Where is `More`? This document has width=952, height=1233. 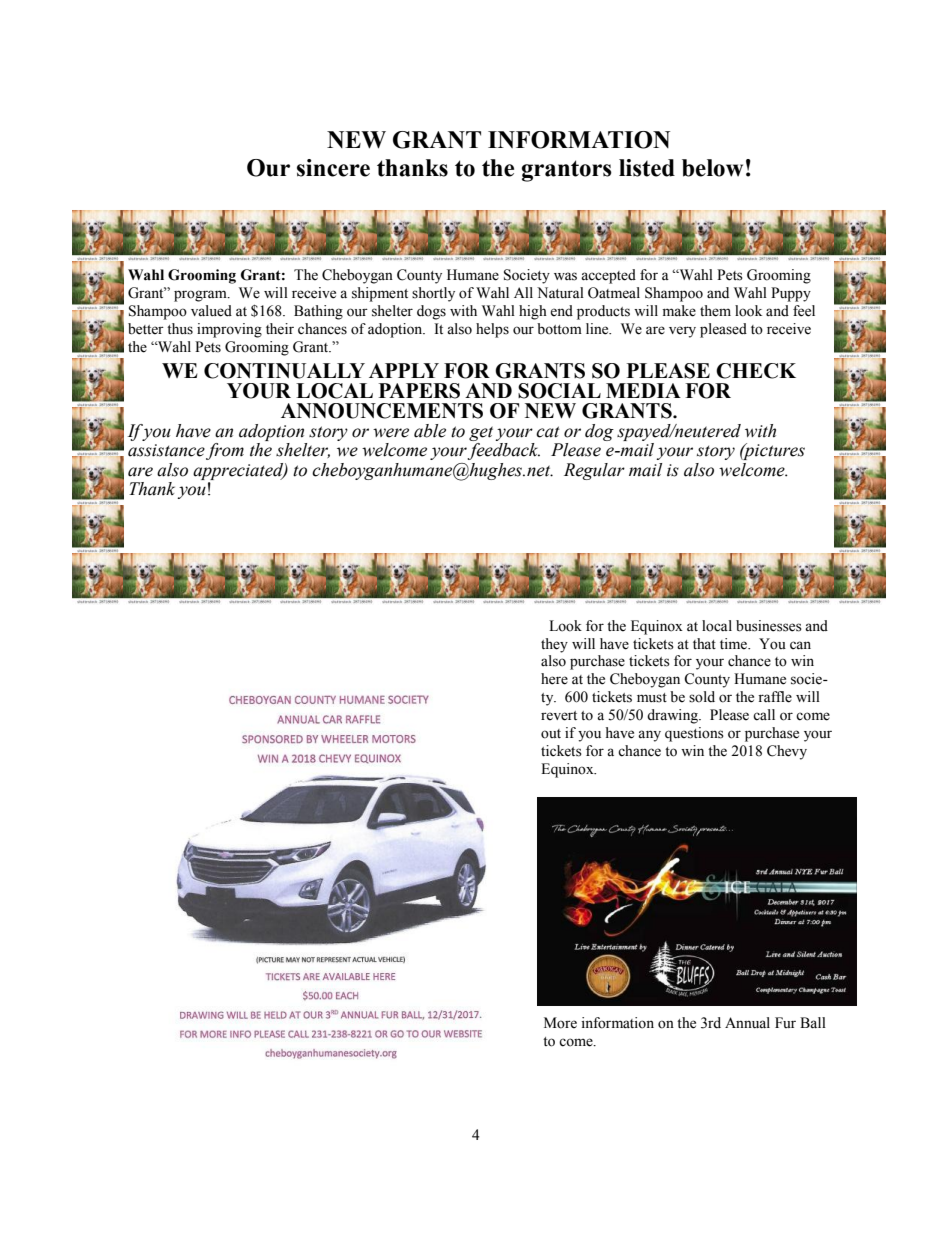
More is located at coordinates (560, 1023).
